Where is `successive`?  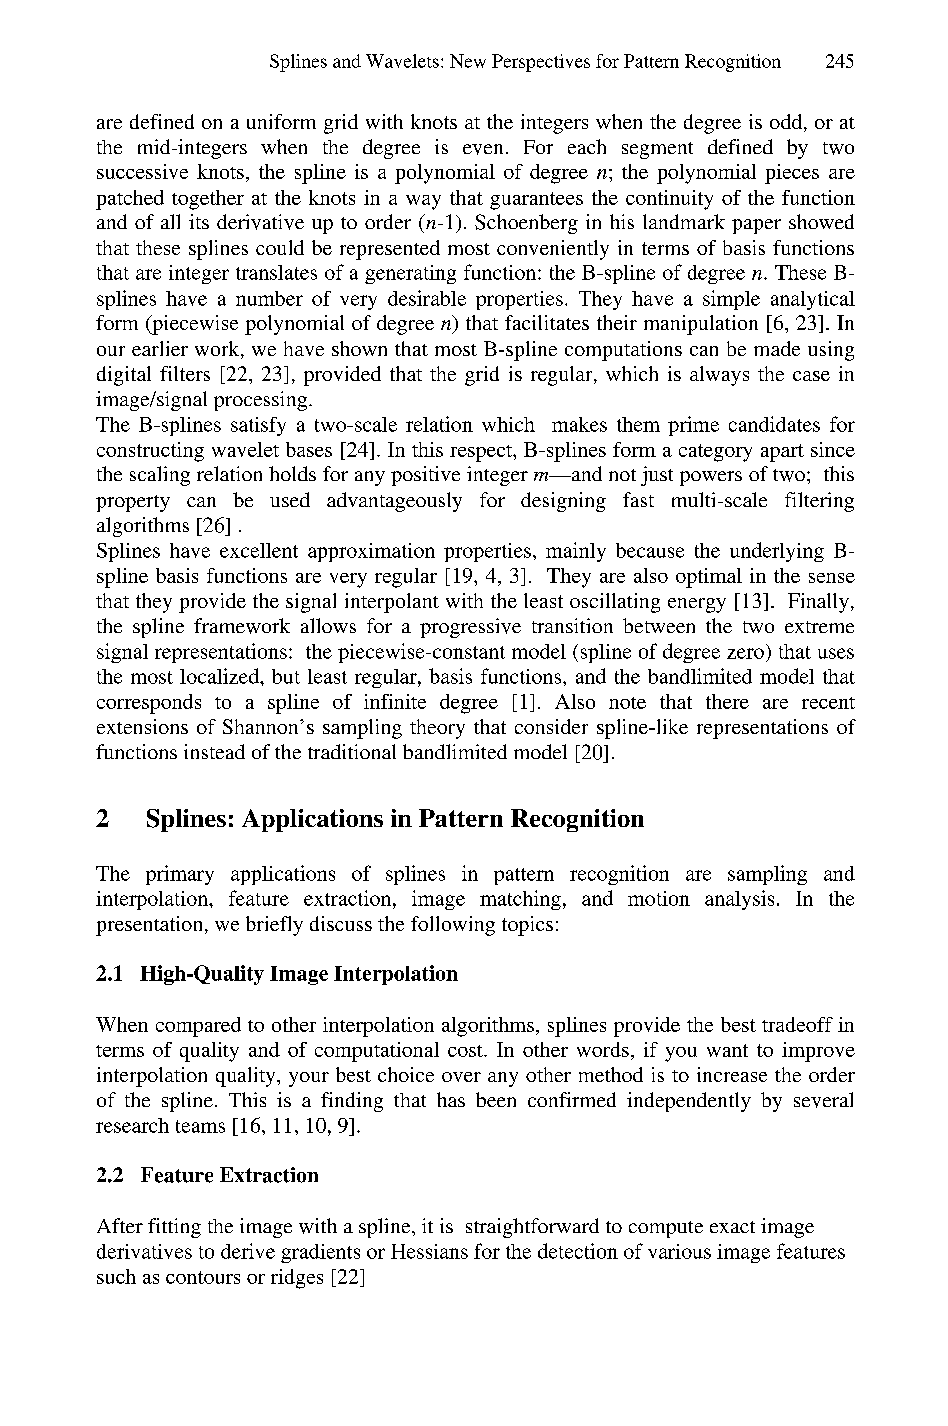
successive is located at coordinates (142, 171).
